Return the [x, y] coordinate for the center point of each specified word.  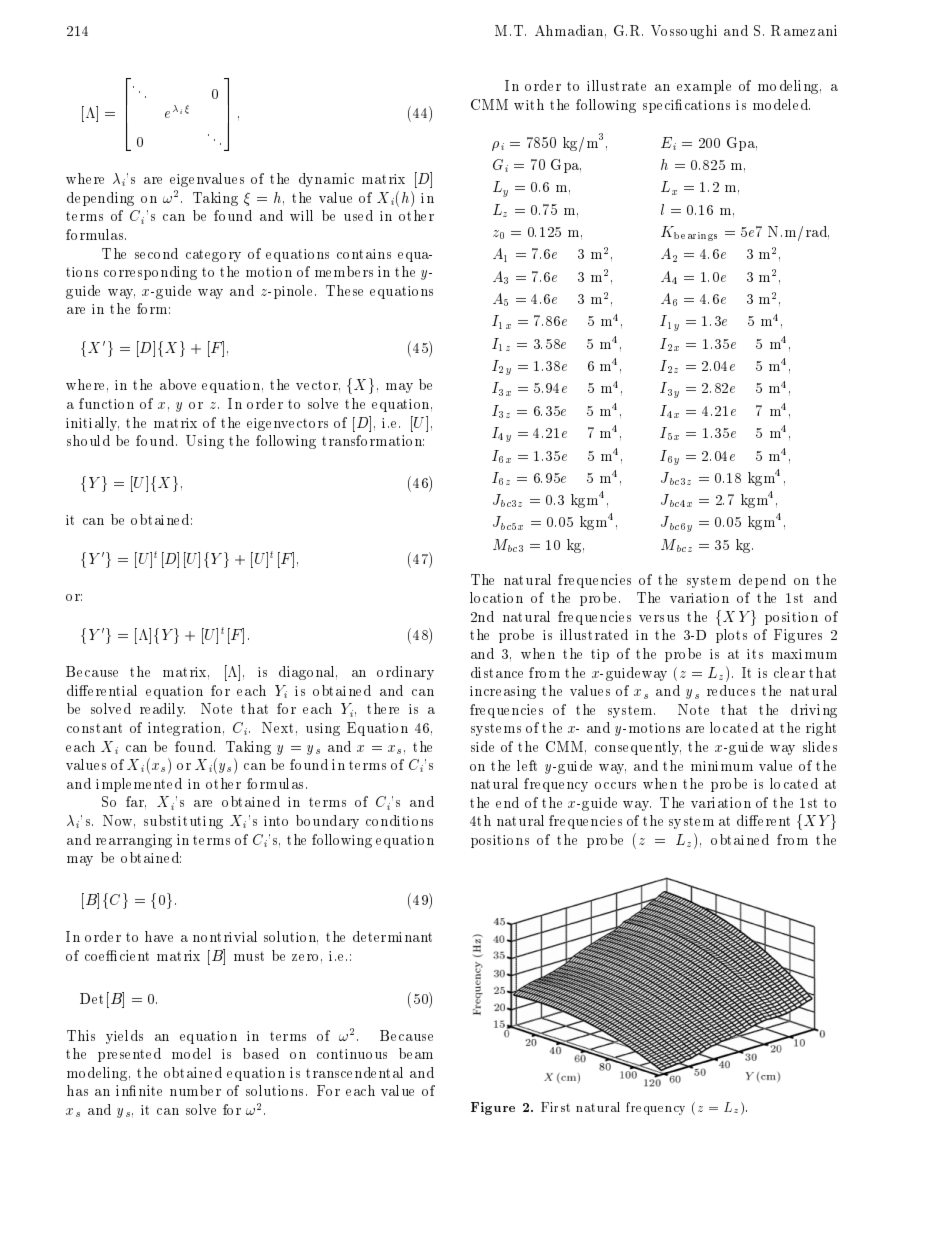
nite [150, 1090]
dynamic [326, 180]
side [482, 746]
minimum [722, 766]
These [344, 290]
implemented [139, 785]
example [704, 87]
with [529, 104]
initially [92, 424]
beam [416, 1053]
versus [659, 618]
